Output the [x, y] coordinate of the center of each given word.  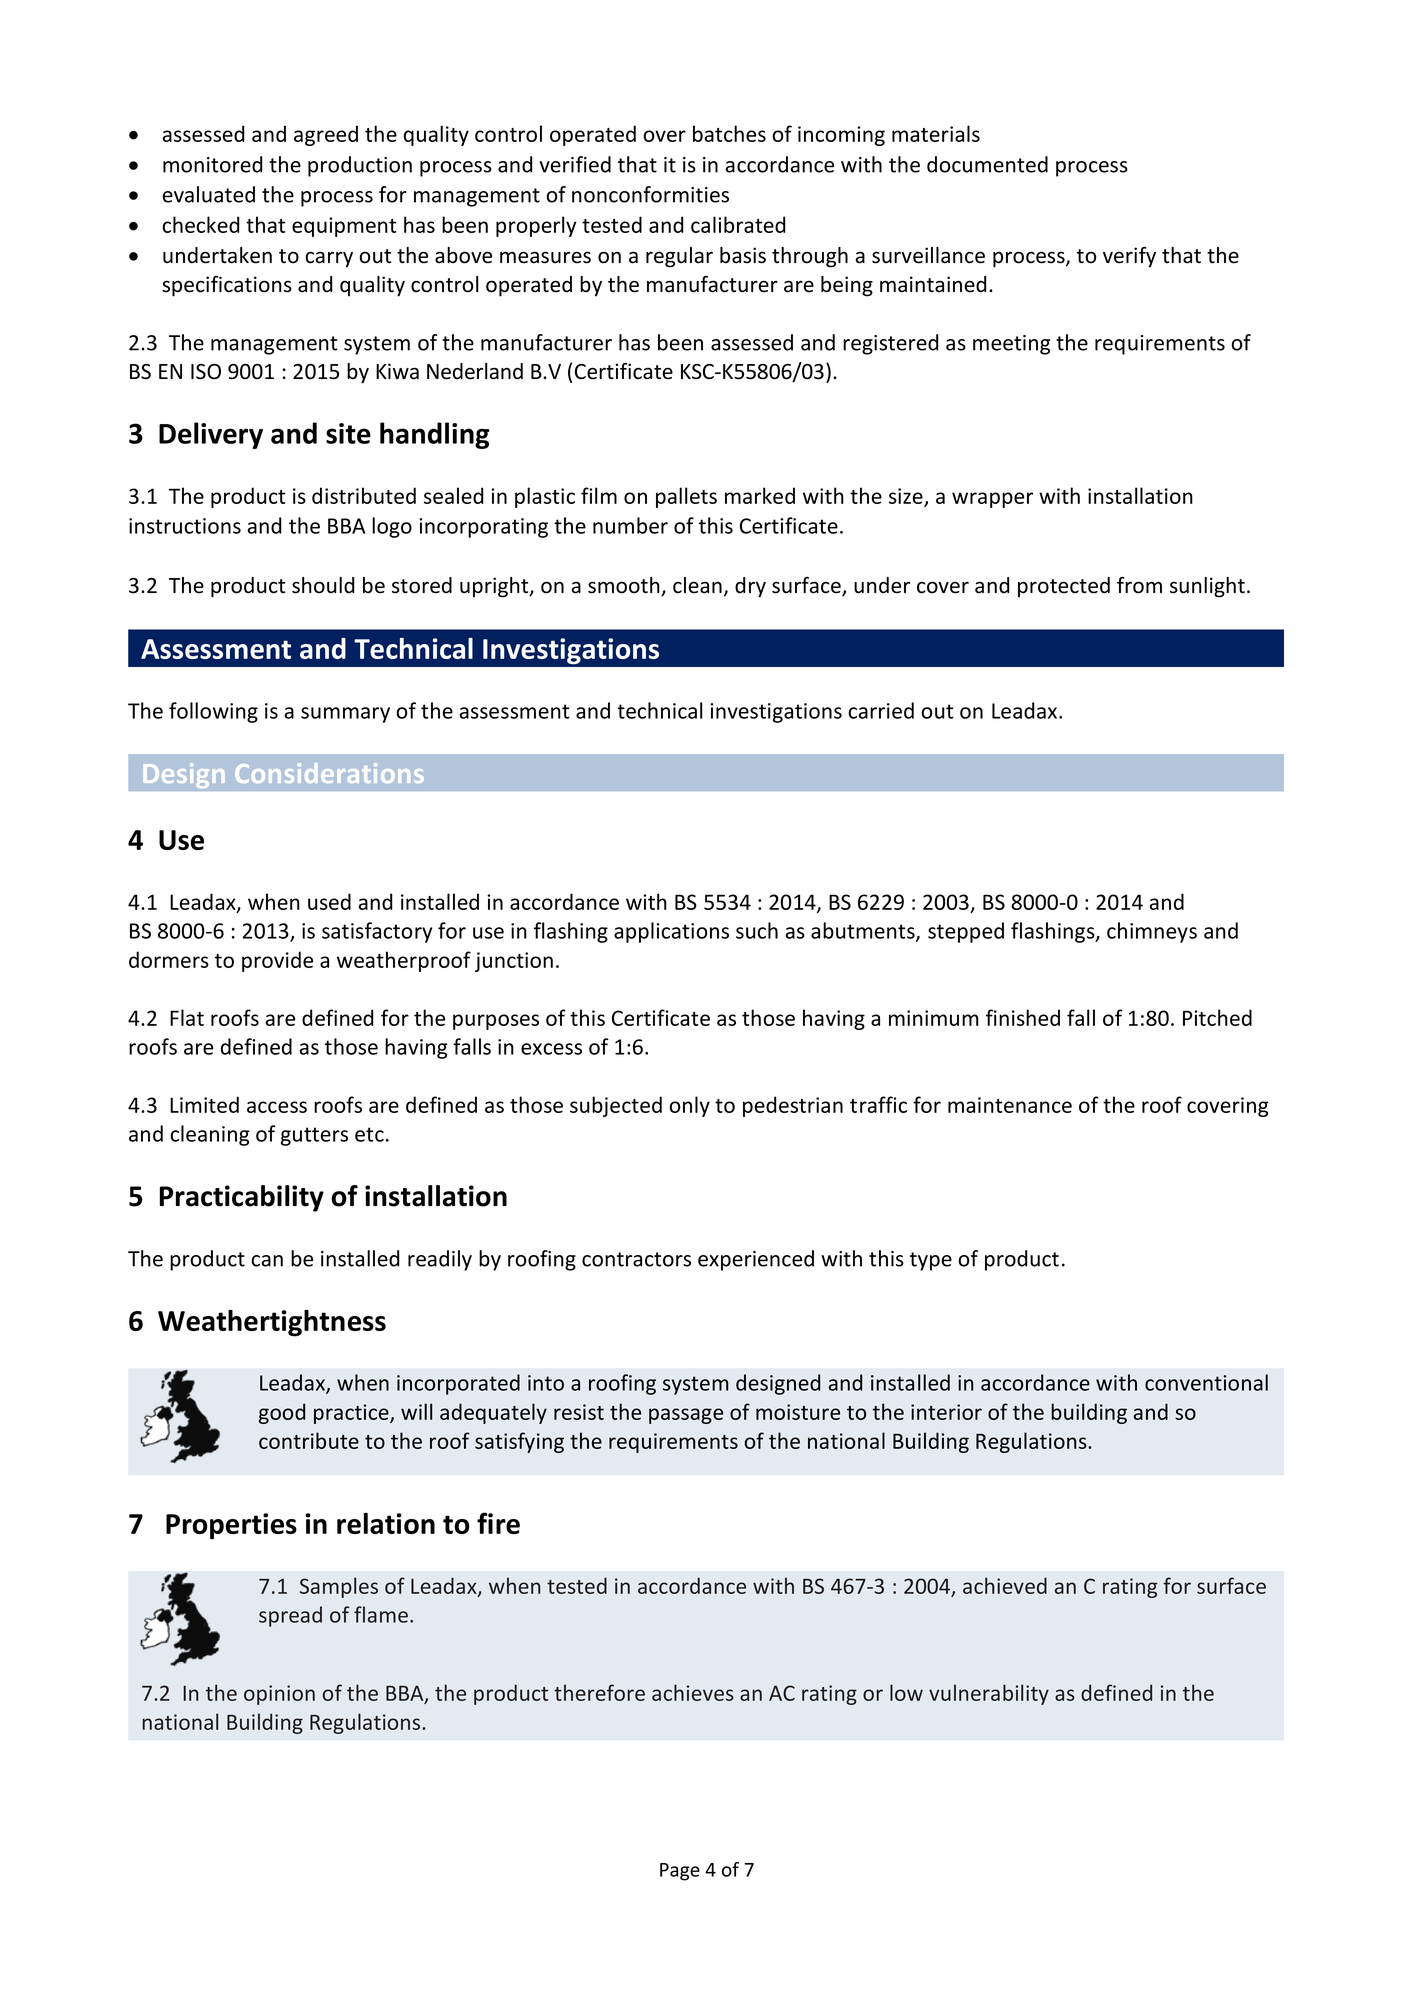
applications [671, 932]
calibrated [738, 224]
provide [277, 961]
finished [1023, 1017]
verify [1129, 257]
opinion [279, 1695]
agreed [326, 135]
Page [680, 1872]
